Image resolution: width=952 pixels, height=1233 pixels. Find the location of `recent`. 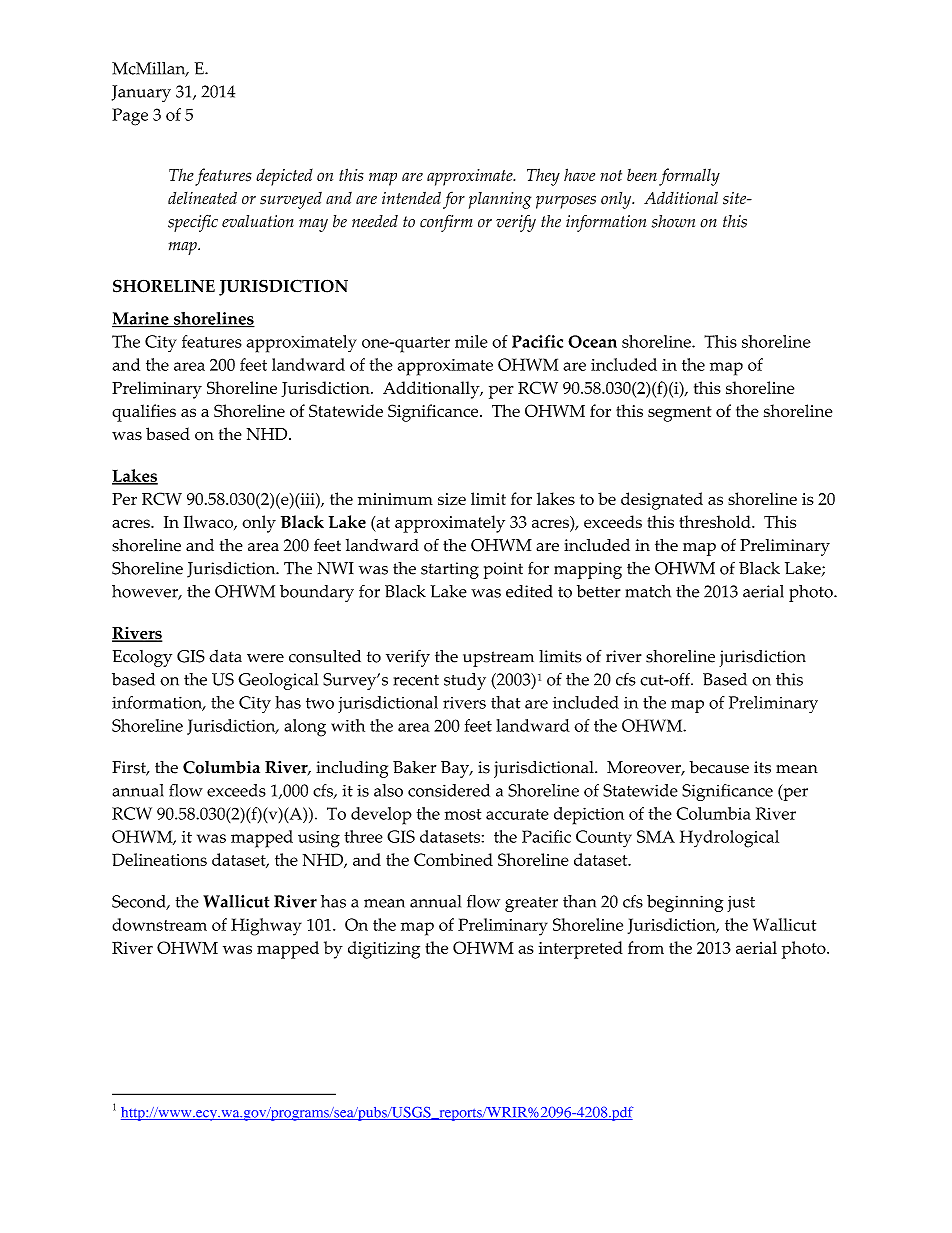

recent is located at coordinates (416, 680).
